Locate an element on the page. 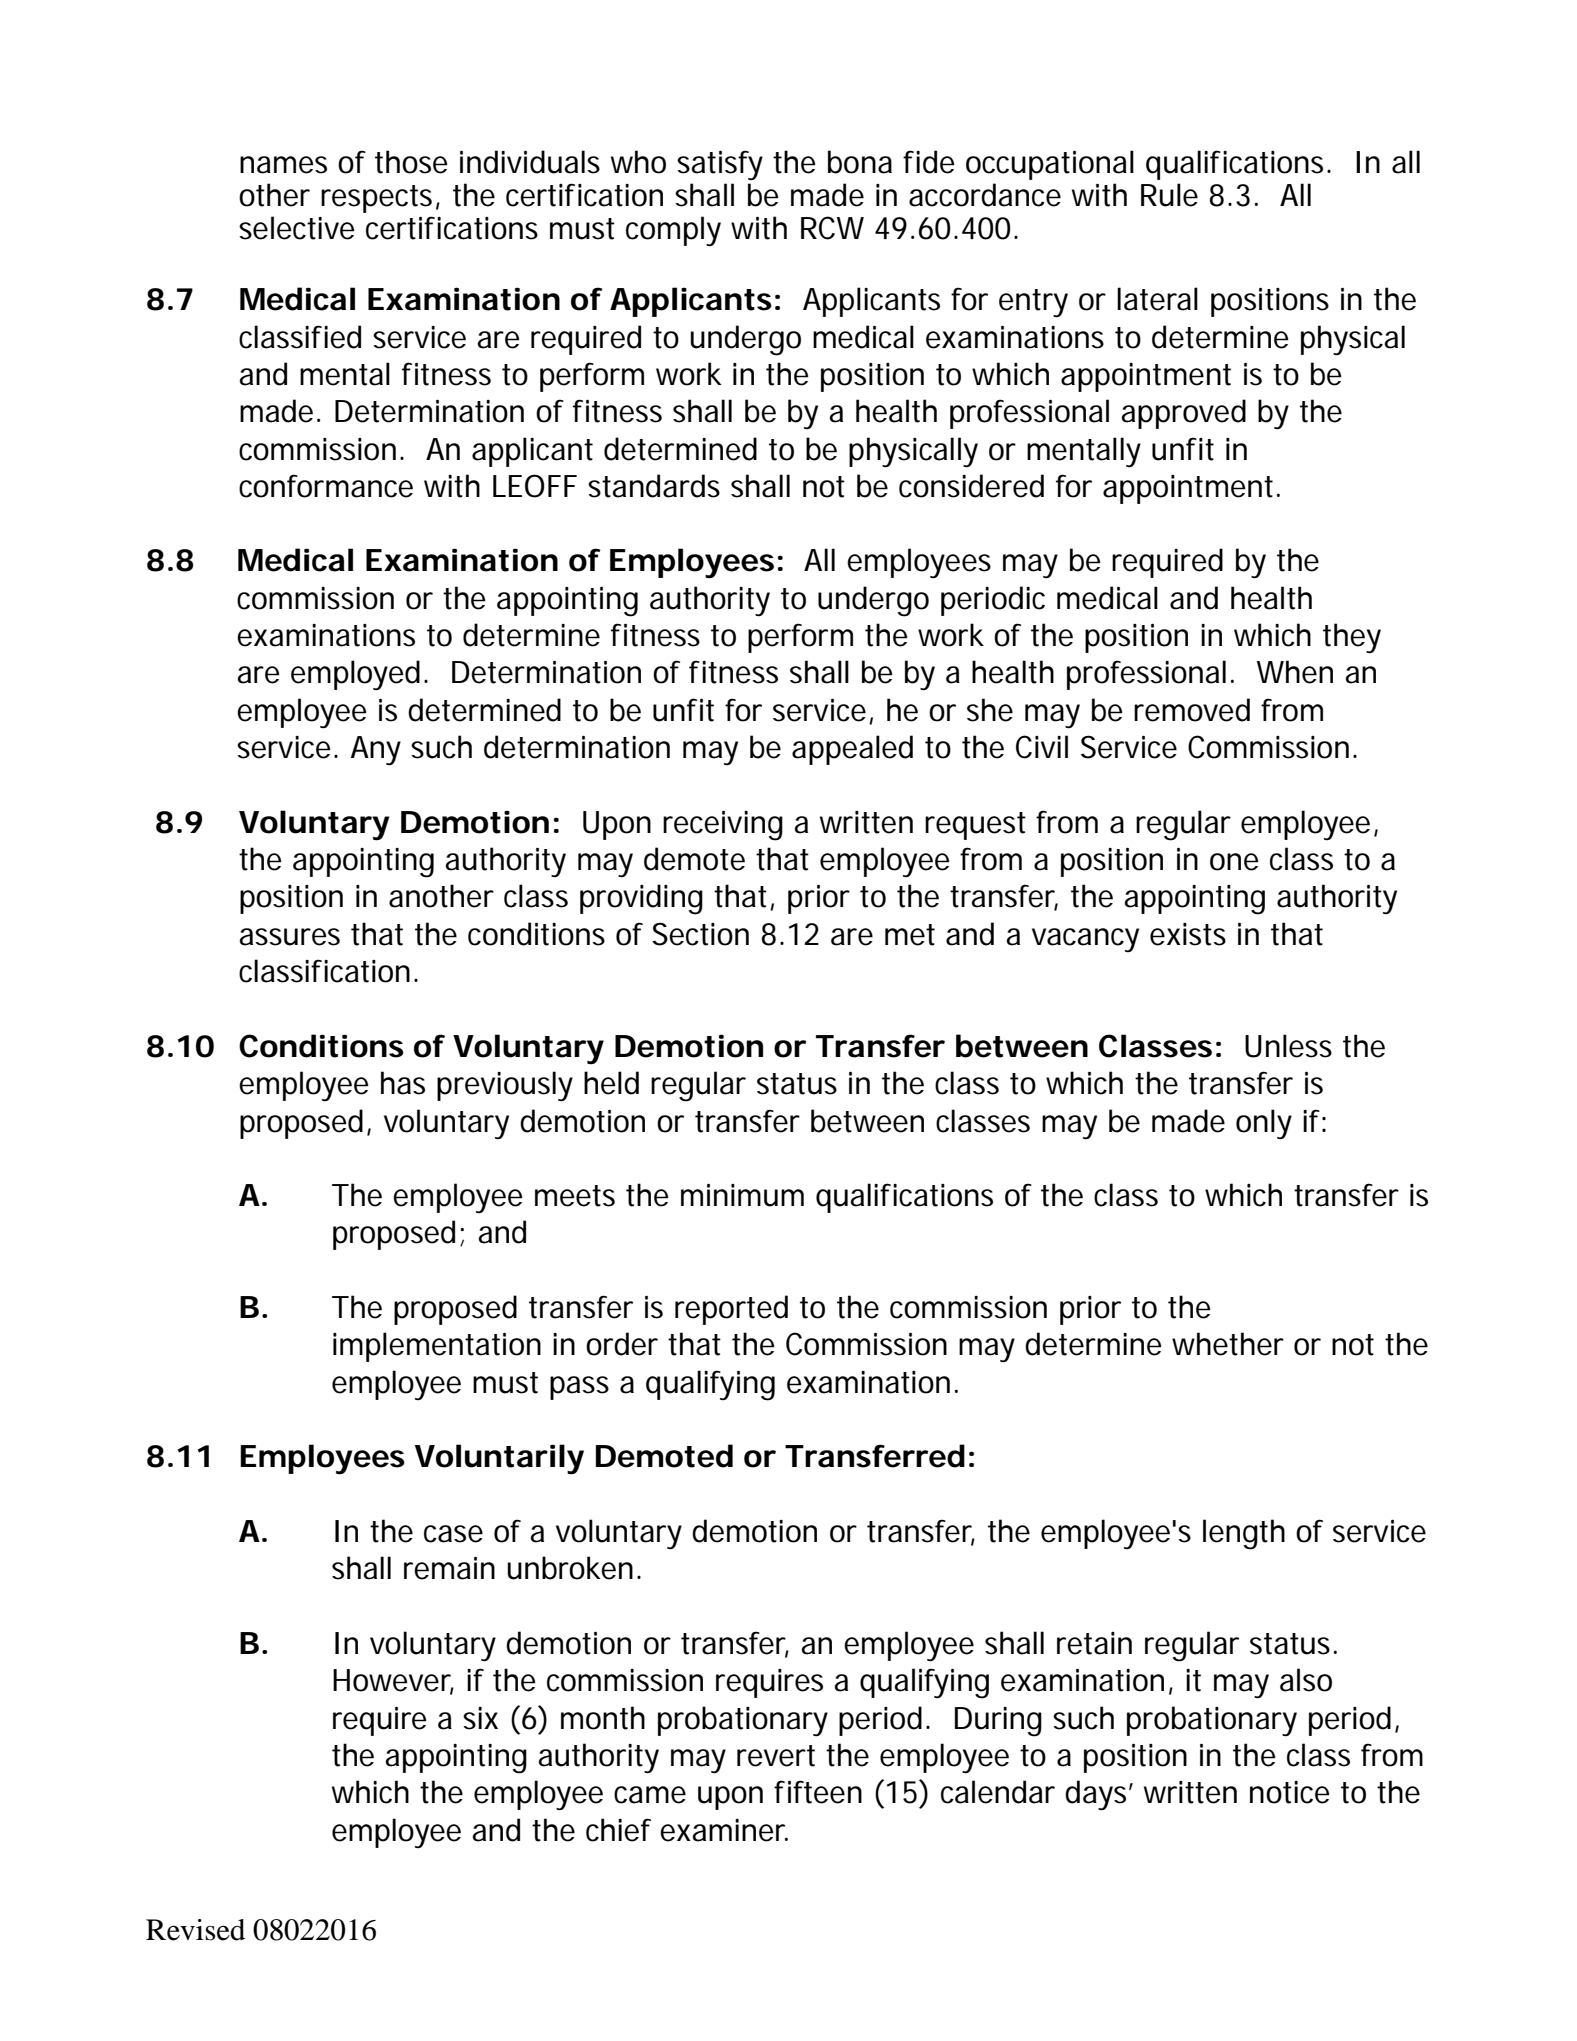  Revised is located at coordinates (195, 1930).
